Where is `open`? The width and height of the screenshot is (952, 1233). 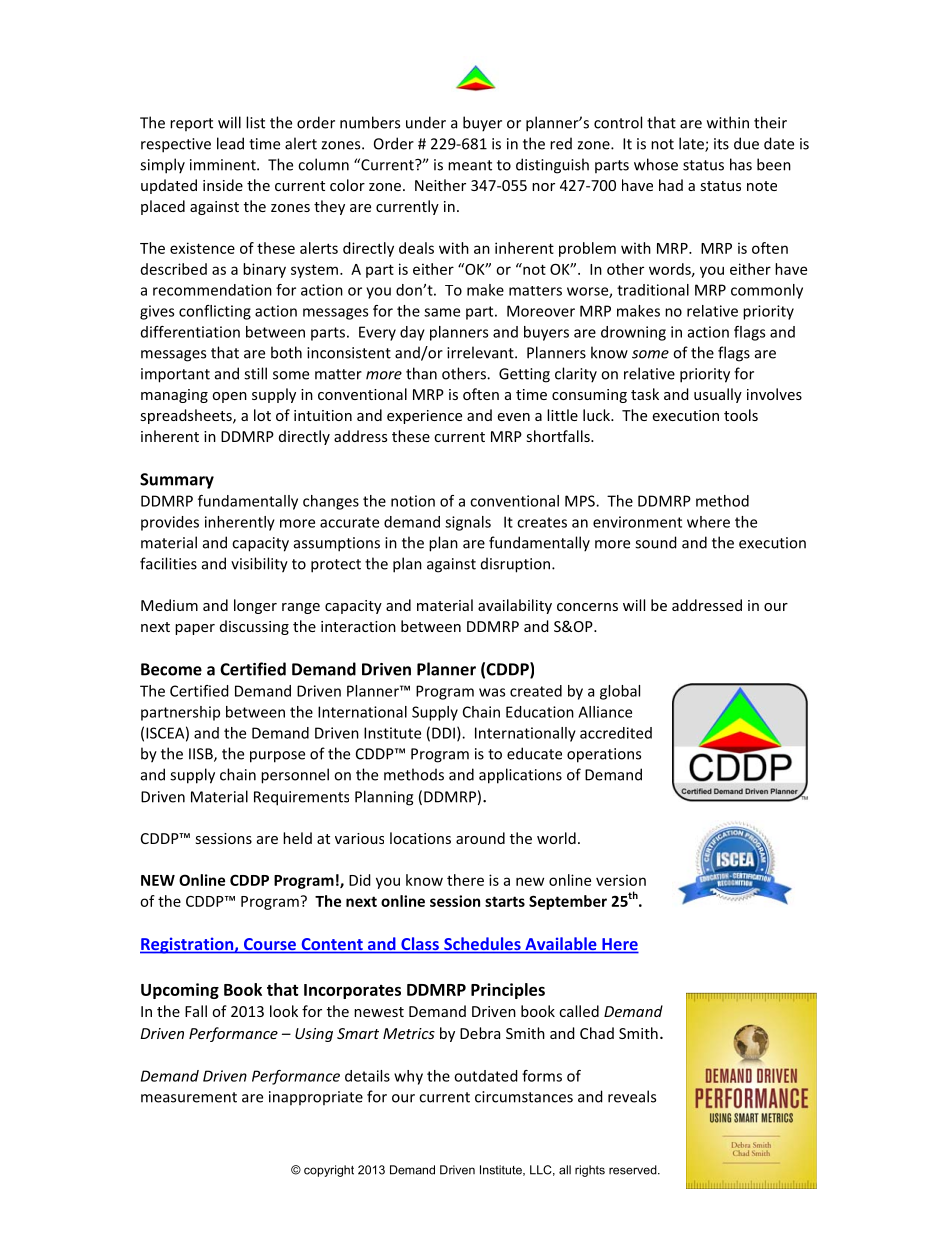 open is located at coordinates (229, 397).
